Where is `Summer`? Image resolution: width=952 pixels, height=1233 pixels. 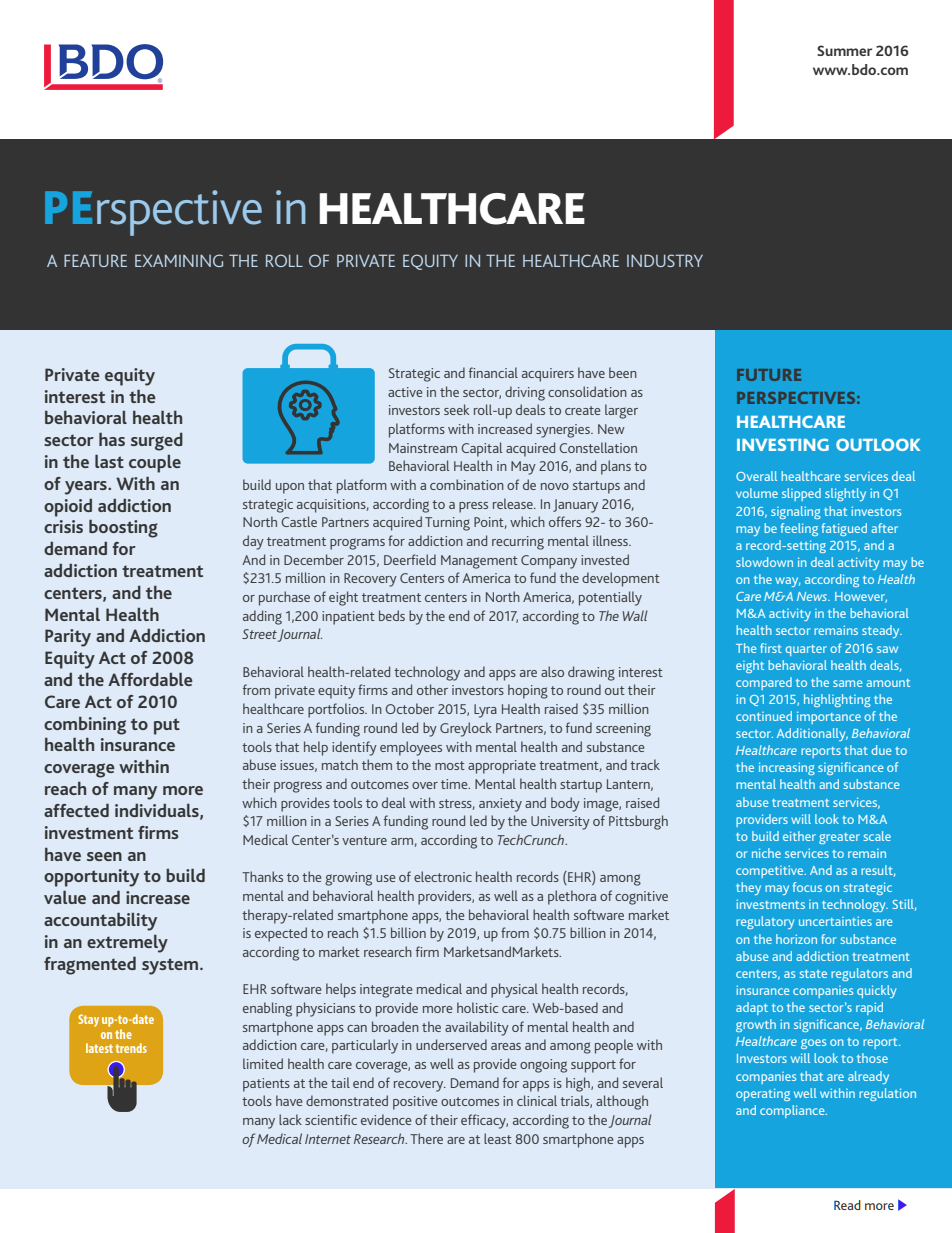
Summer is located at coordinates (844, 50).
